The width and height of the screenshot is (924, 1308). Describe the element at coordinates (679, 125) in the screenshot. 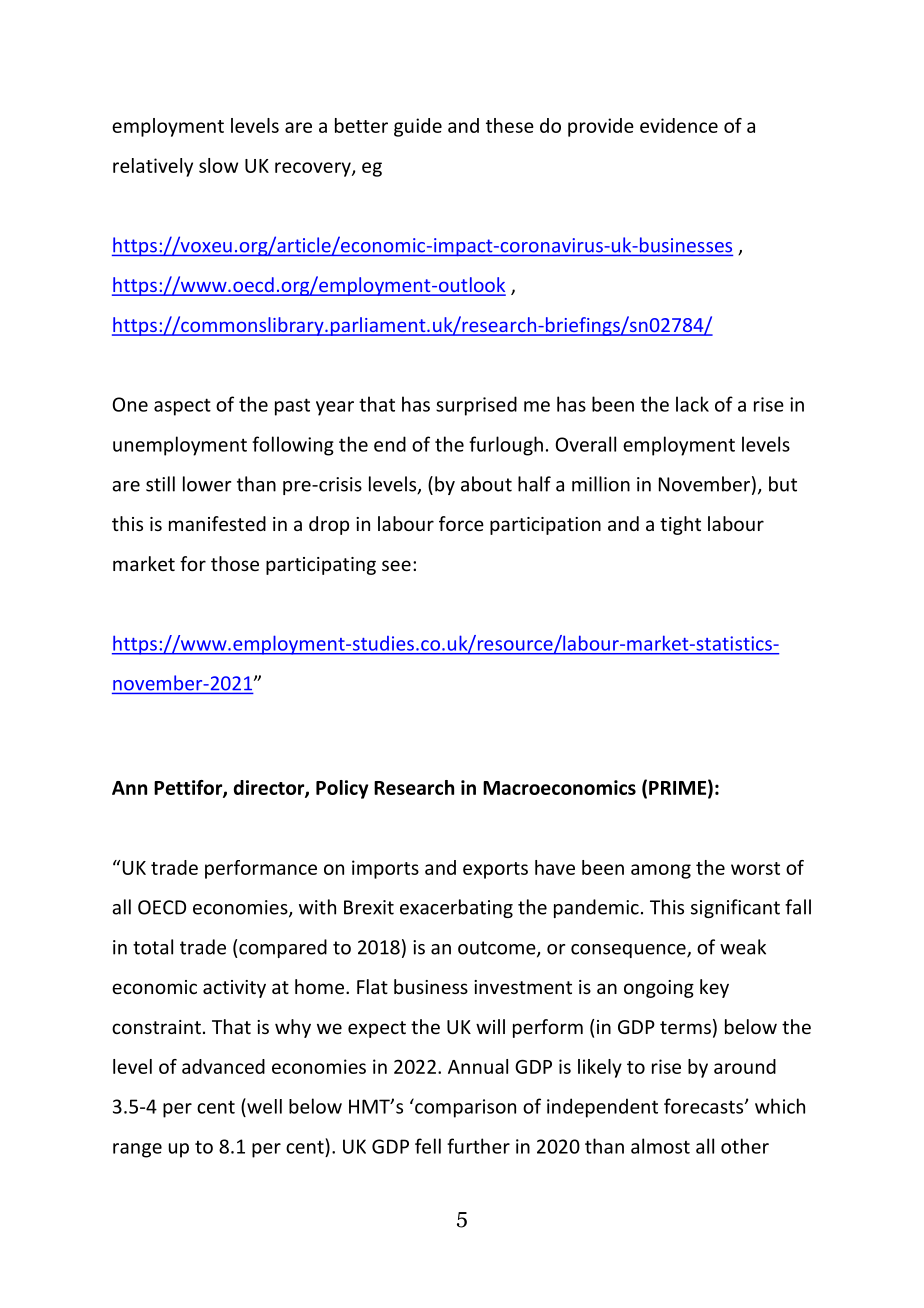

I see `evidence` at that location.
